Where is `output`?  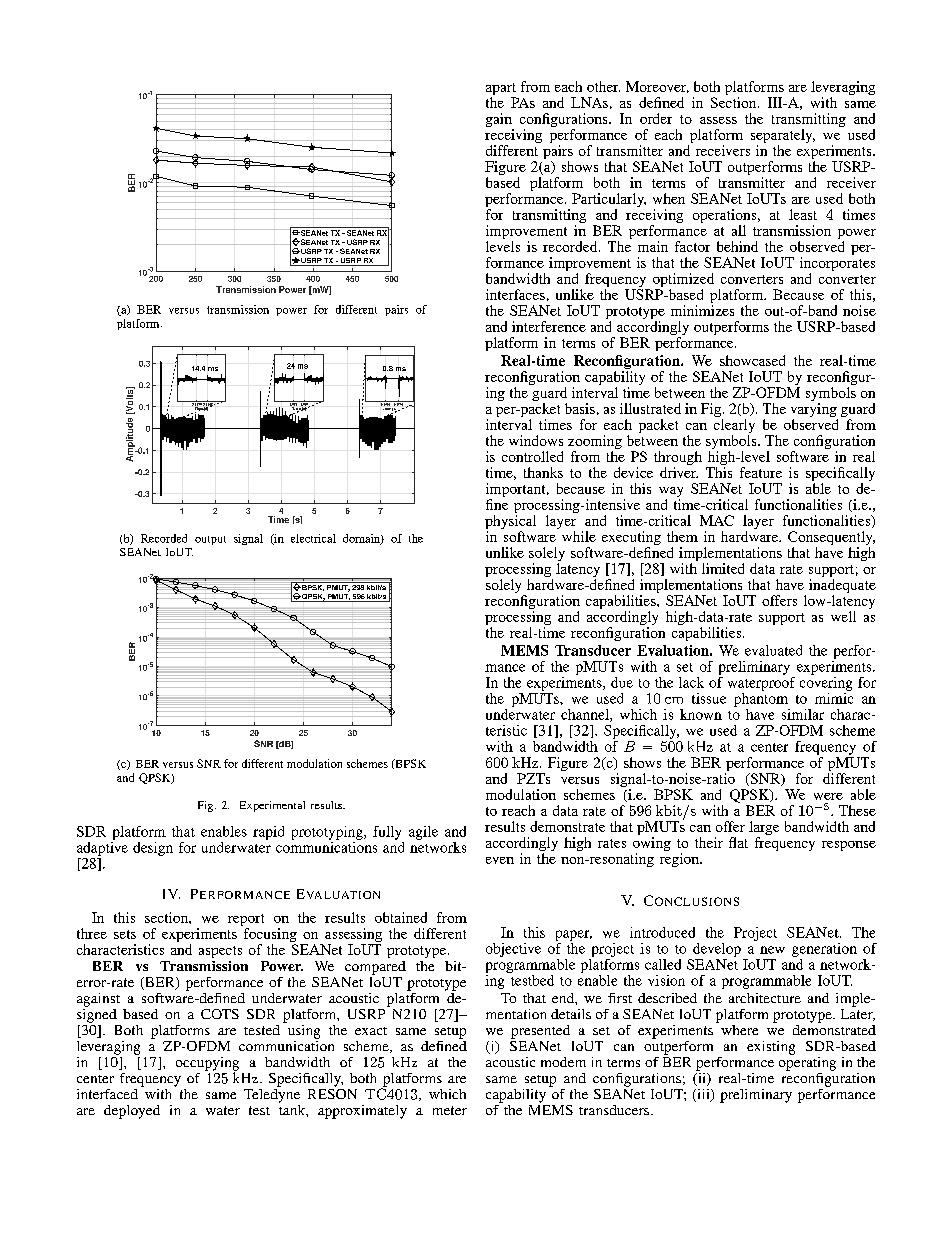
output is located at coordinates (210, 540).
